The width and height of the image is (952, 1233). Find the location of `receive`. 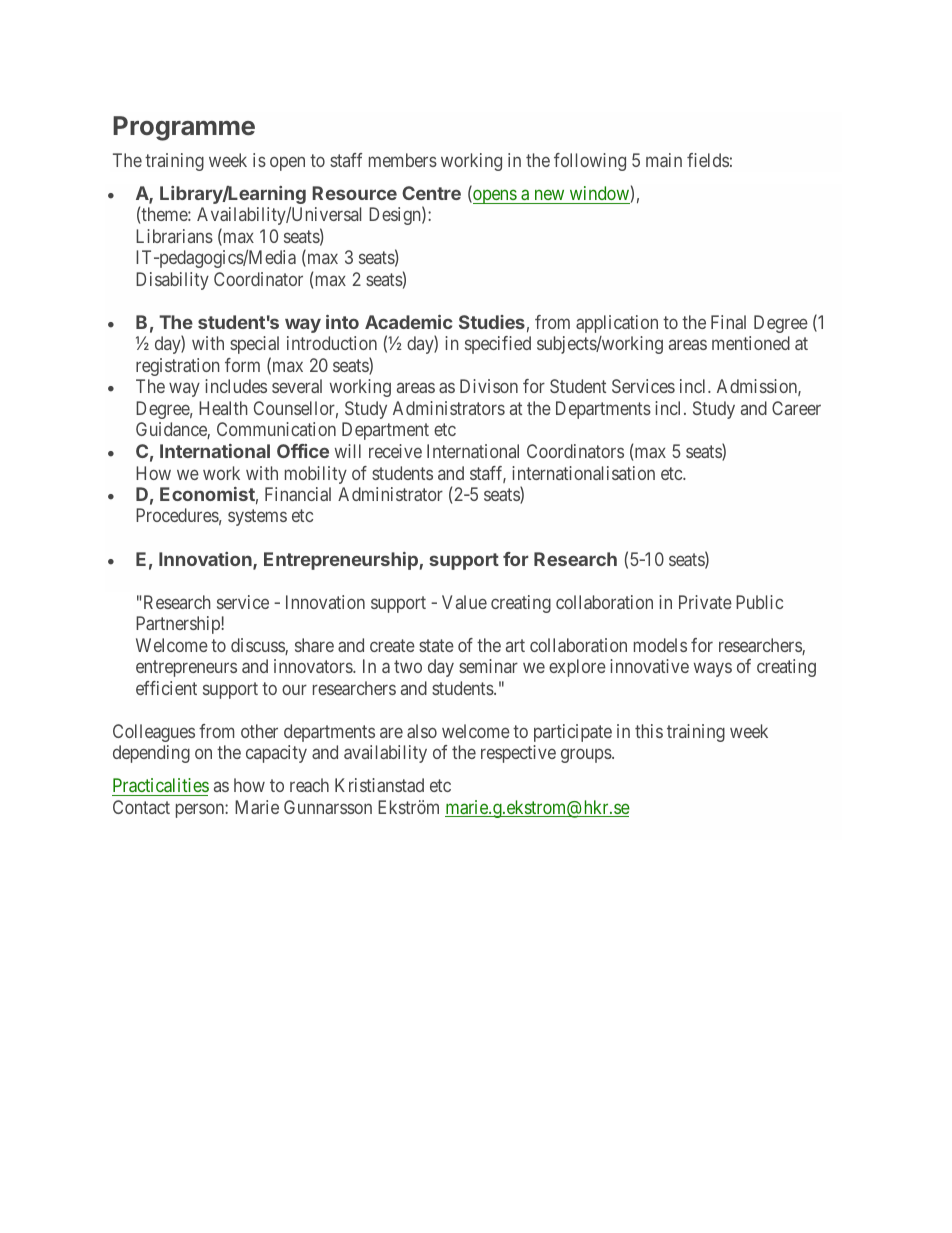

receive is located at coordinates (395, 451).
